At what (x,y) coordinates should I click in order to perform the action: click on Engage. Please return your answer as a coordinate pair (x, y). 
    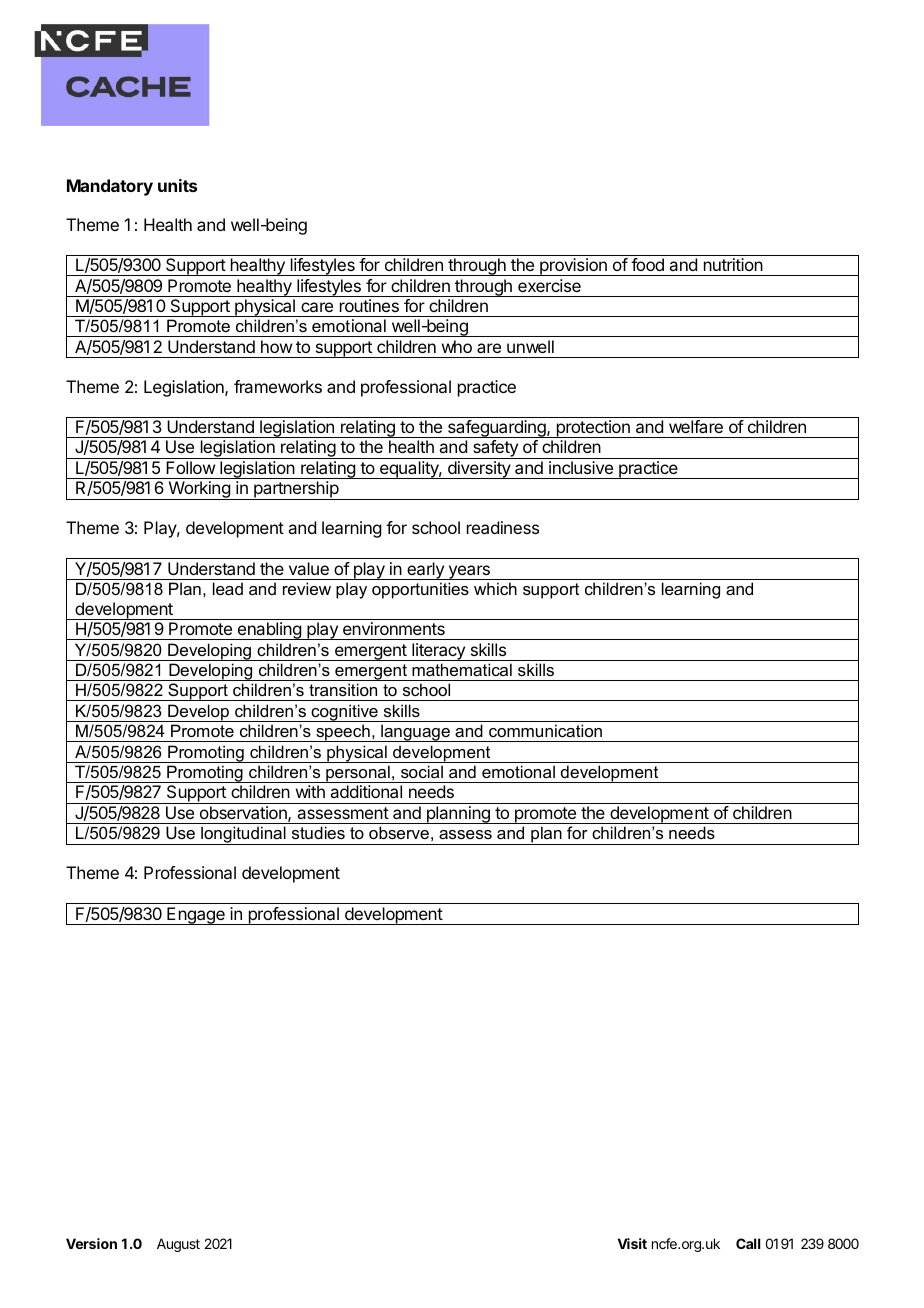
    Looking at the image, I should click on (196, 916).
